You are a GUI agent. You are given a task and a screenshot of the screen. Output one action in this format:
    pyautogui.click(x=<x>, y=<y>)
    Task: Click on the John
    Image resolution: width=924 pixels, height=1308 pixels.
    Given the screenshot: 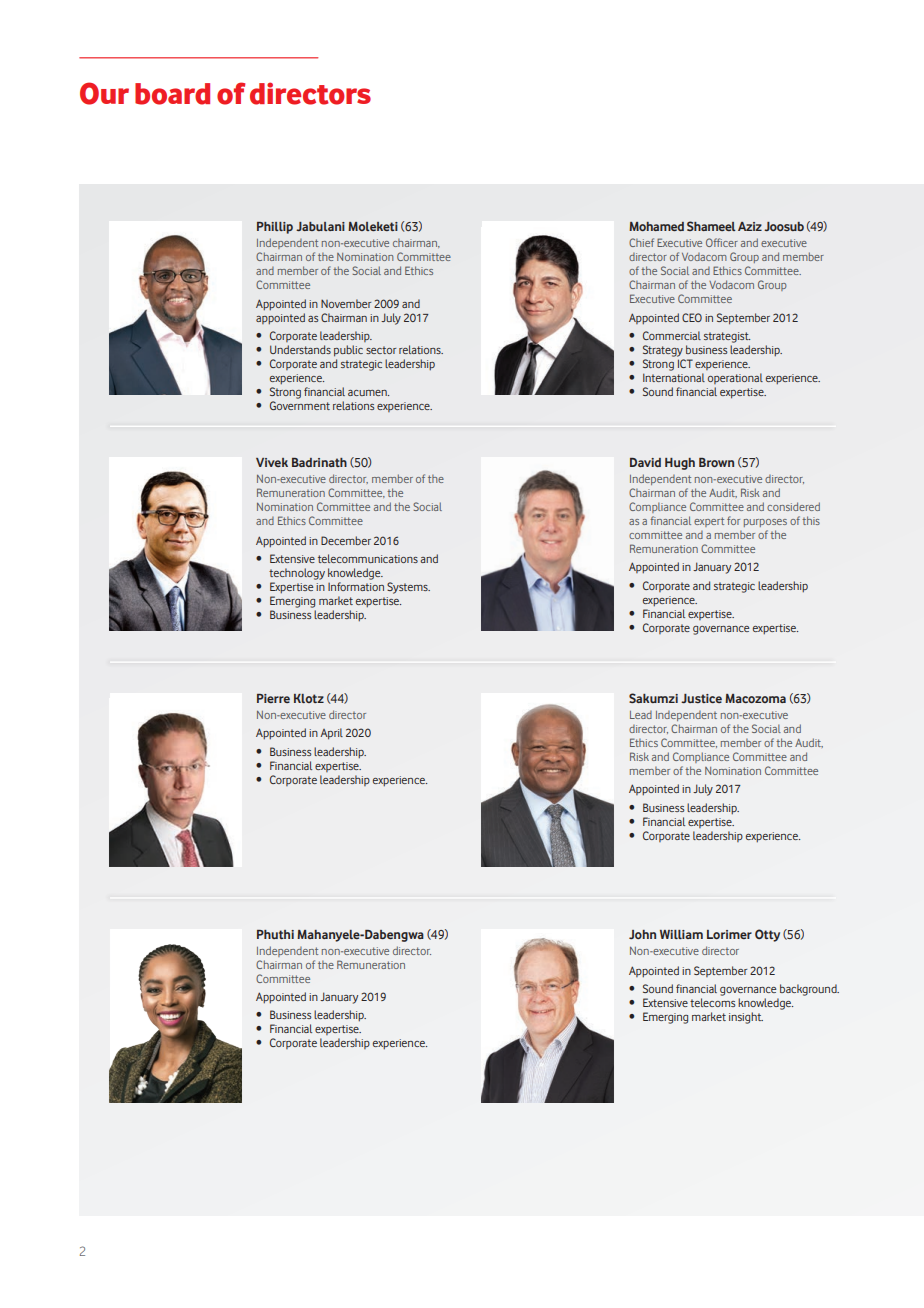 What is the action you would take?
    pyautogui.click(x=642, y=934)
